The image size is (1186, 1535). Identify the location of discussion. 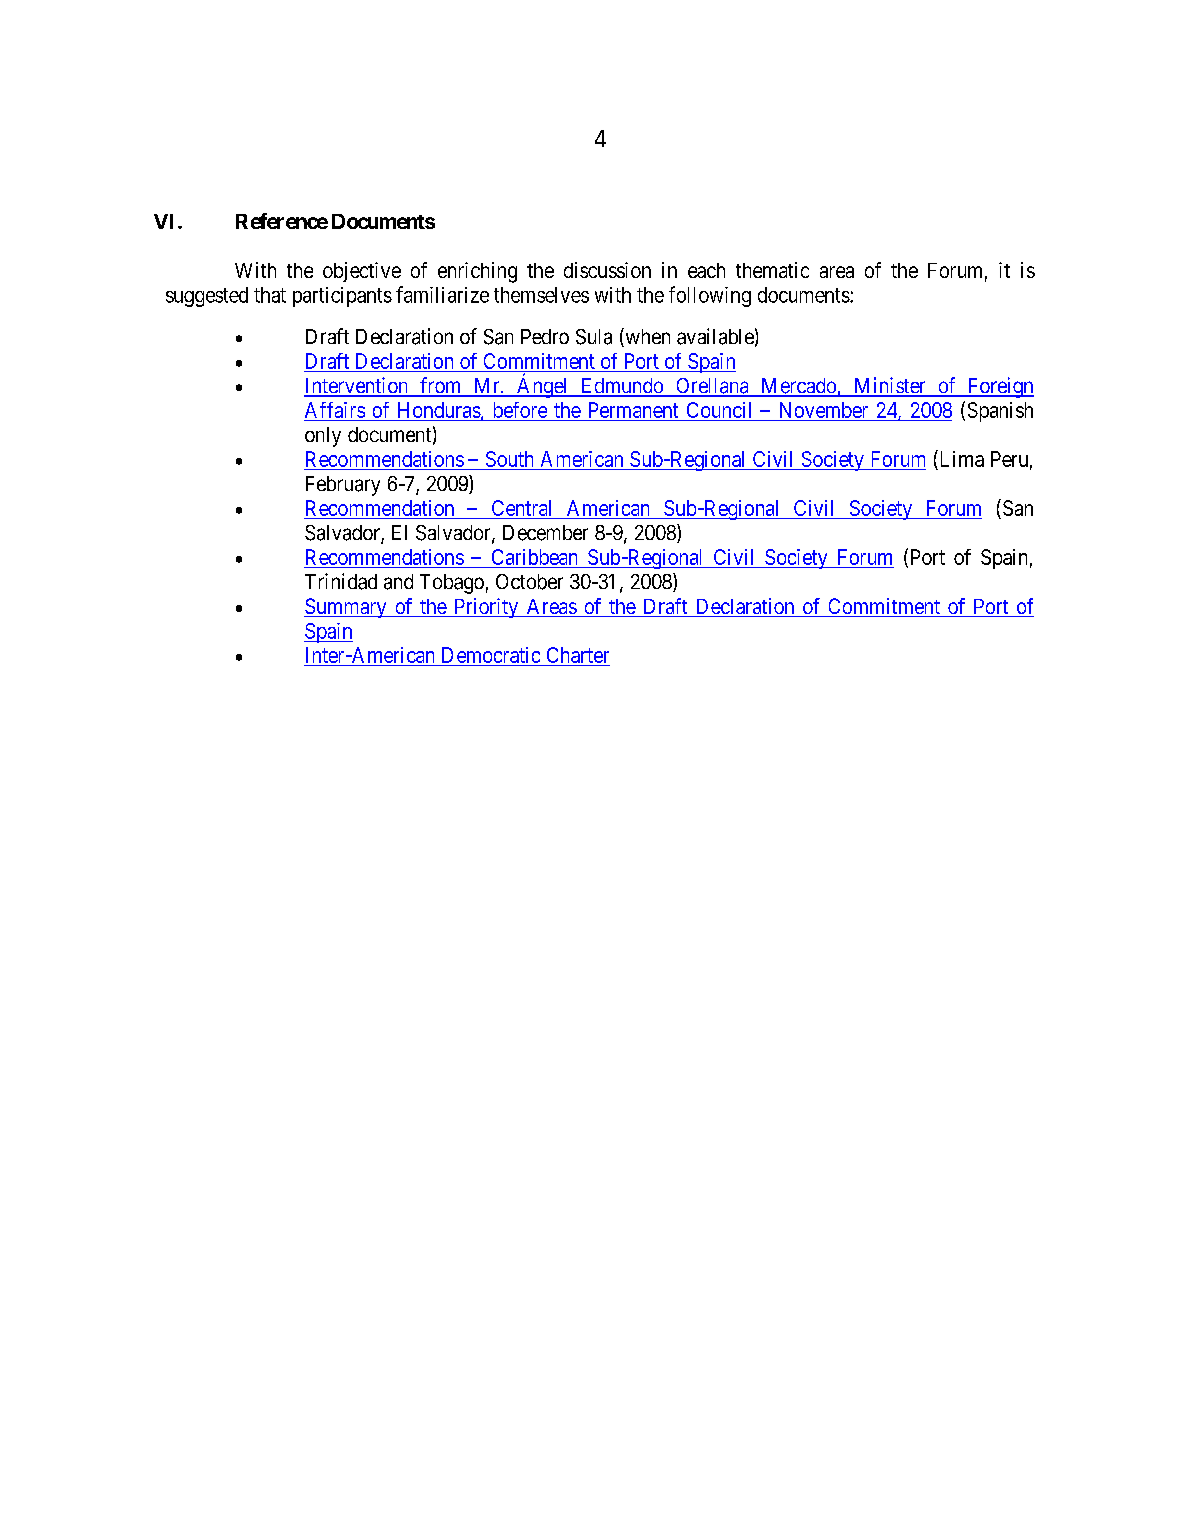
(607, 270).
